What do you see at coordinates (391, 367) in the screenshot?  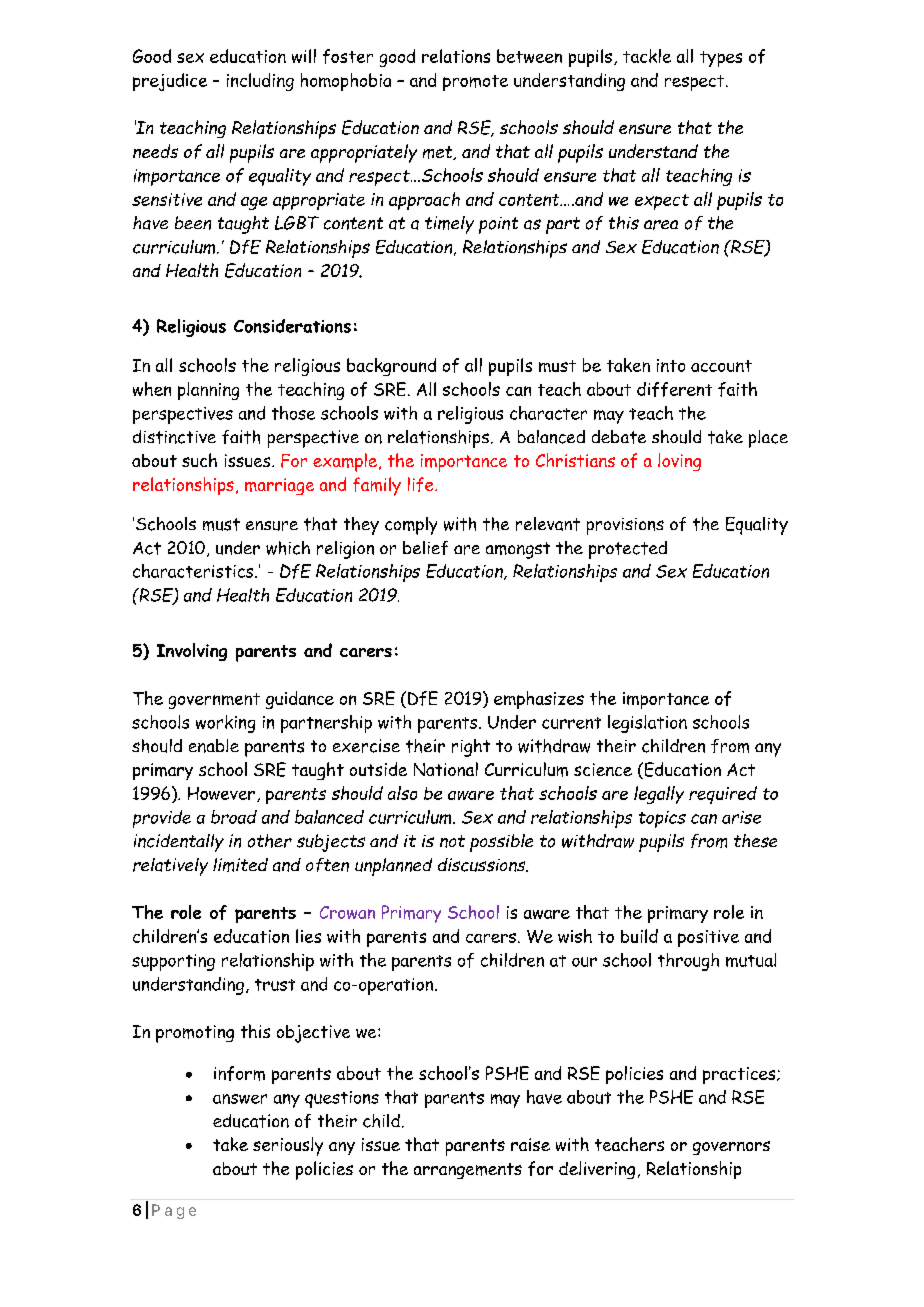 I see `background` at bounding box center [391, 367].
